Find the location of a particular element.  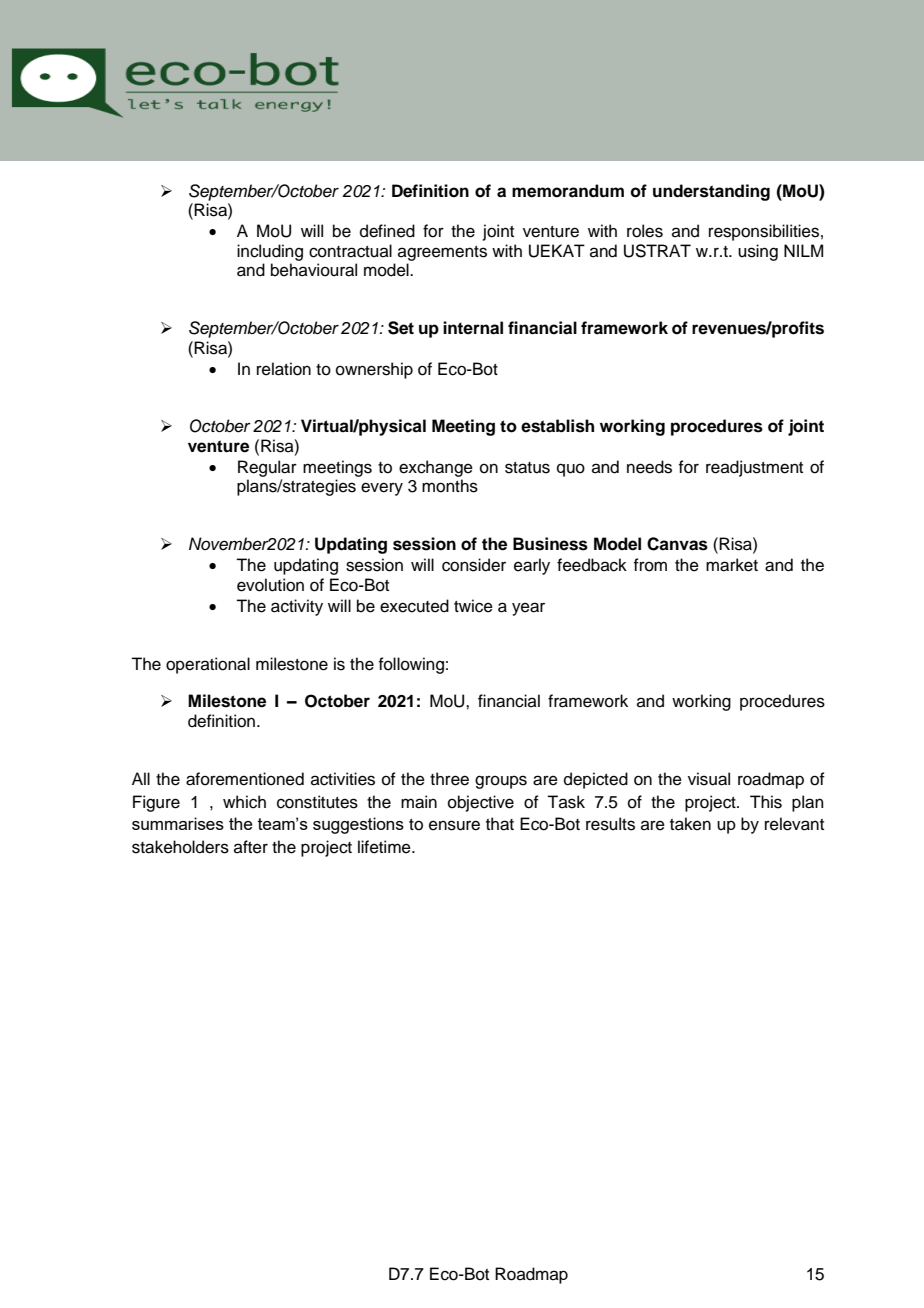

understanding is located at coordinates (711, 192).
